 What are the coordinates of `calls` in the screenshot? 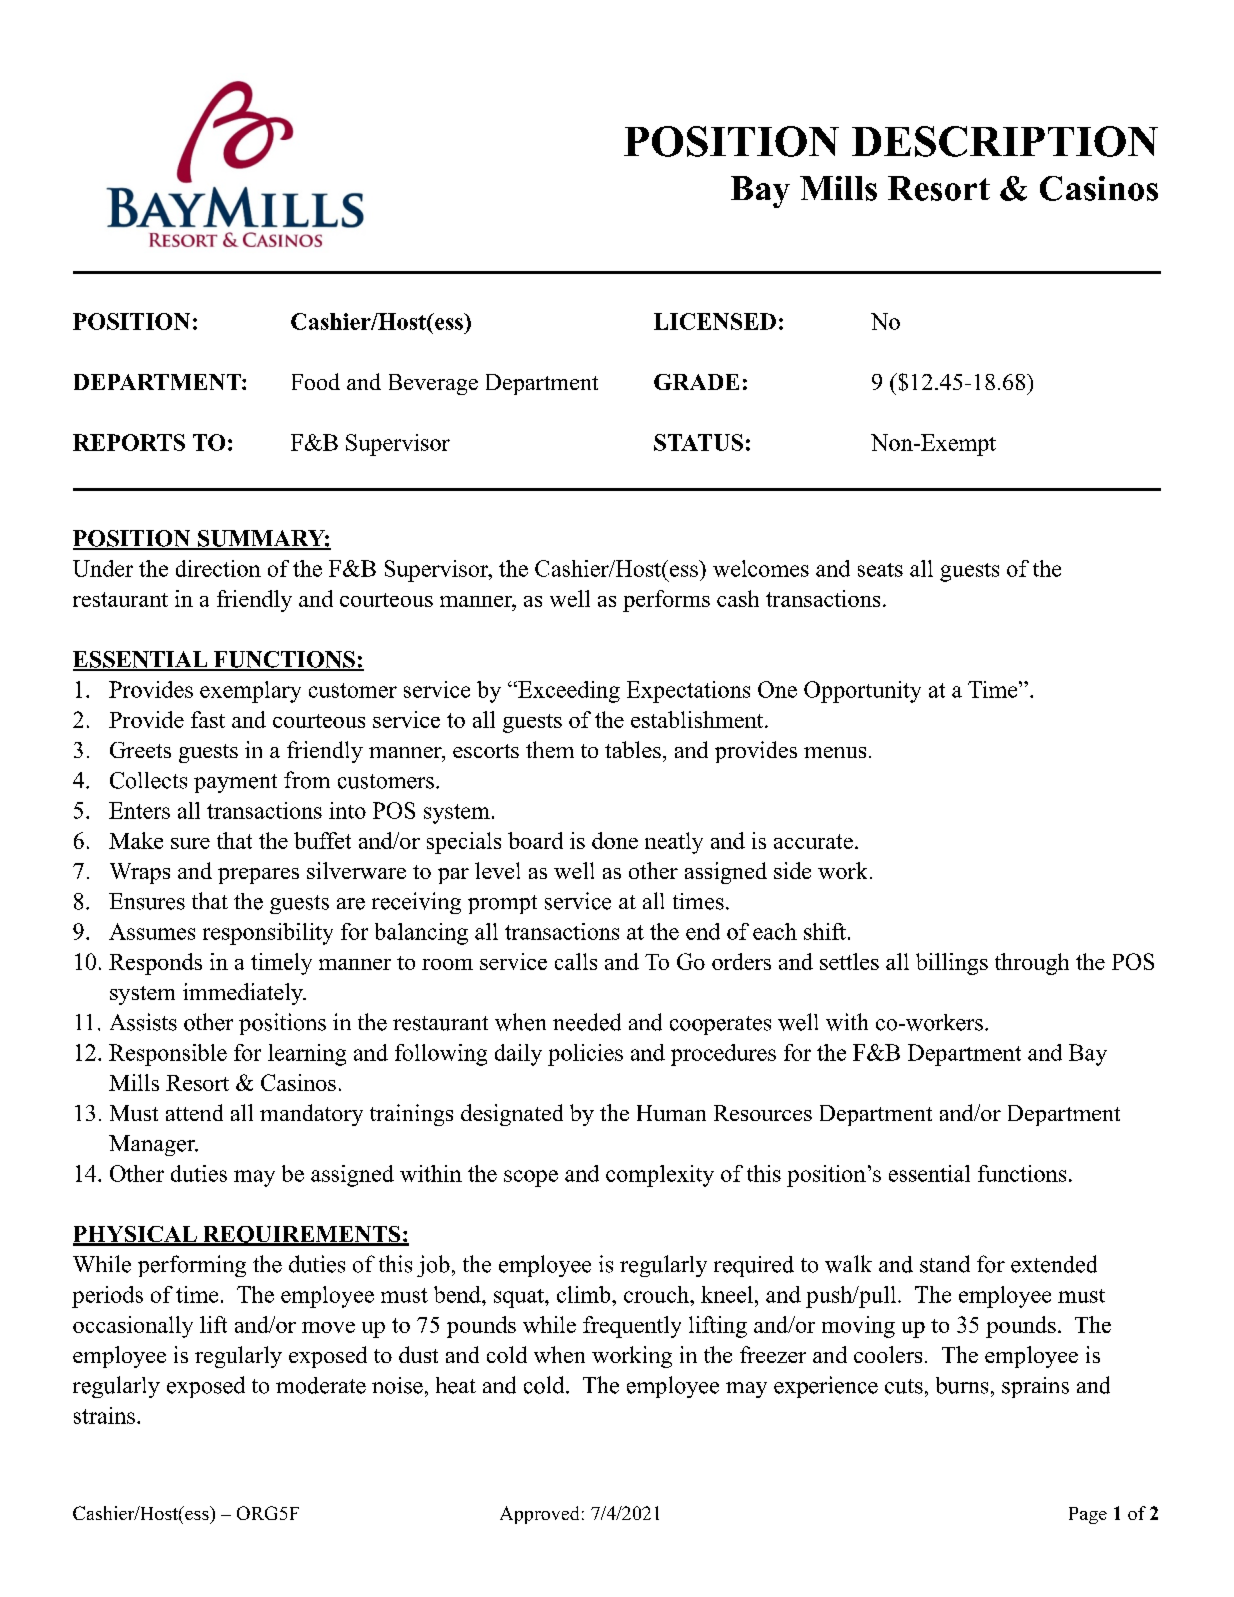 It's located at (576, 961).
